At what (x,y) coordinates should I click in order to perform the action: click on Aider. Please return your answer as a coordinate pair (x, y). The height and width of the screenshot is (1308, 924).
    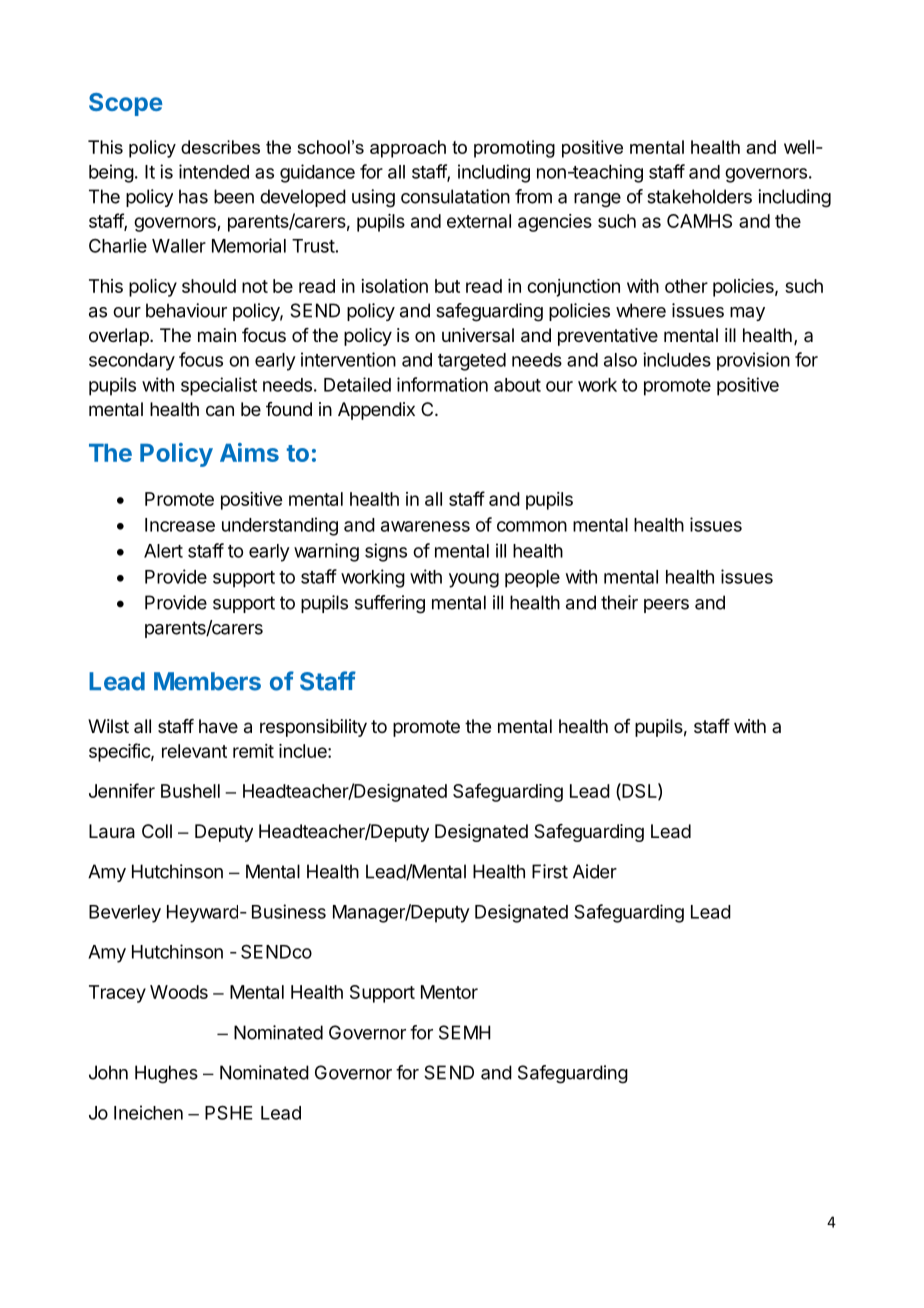
    Looking at the image, I should click on (595, 871).
